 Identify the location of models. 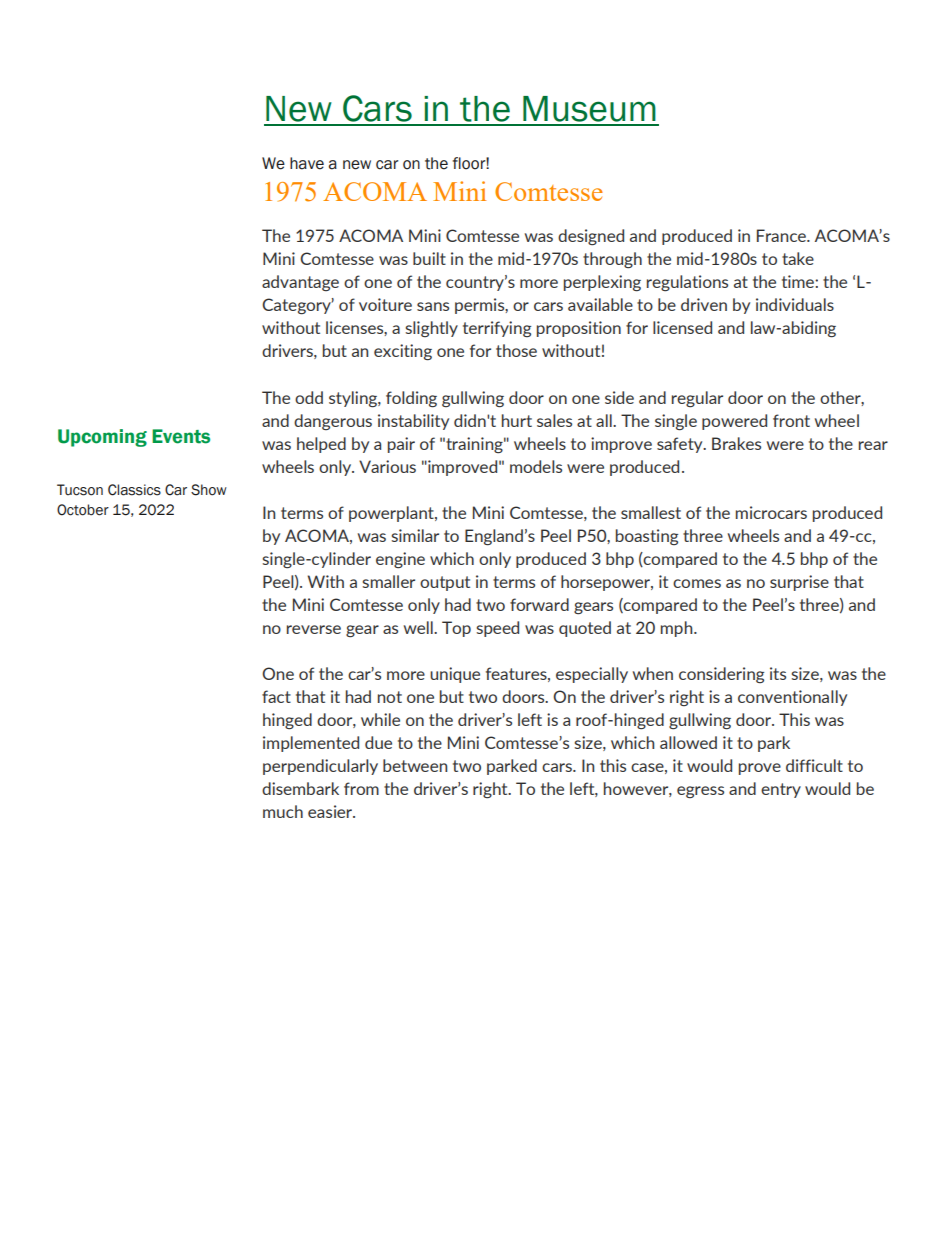
(536, 466).
